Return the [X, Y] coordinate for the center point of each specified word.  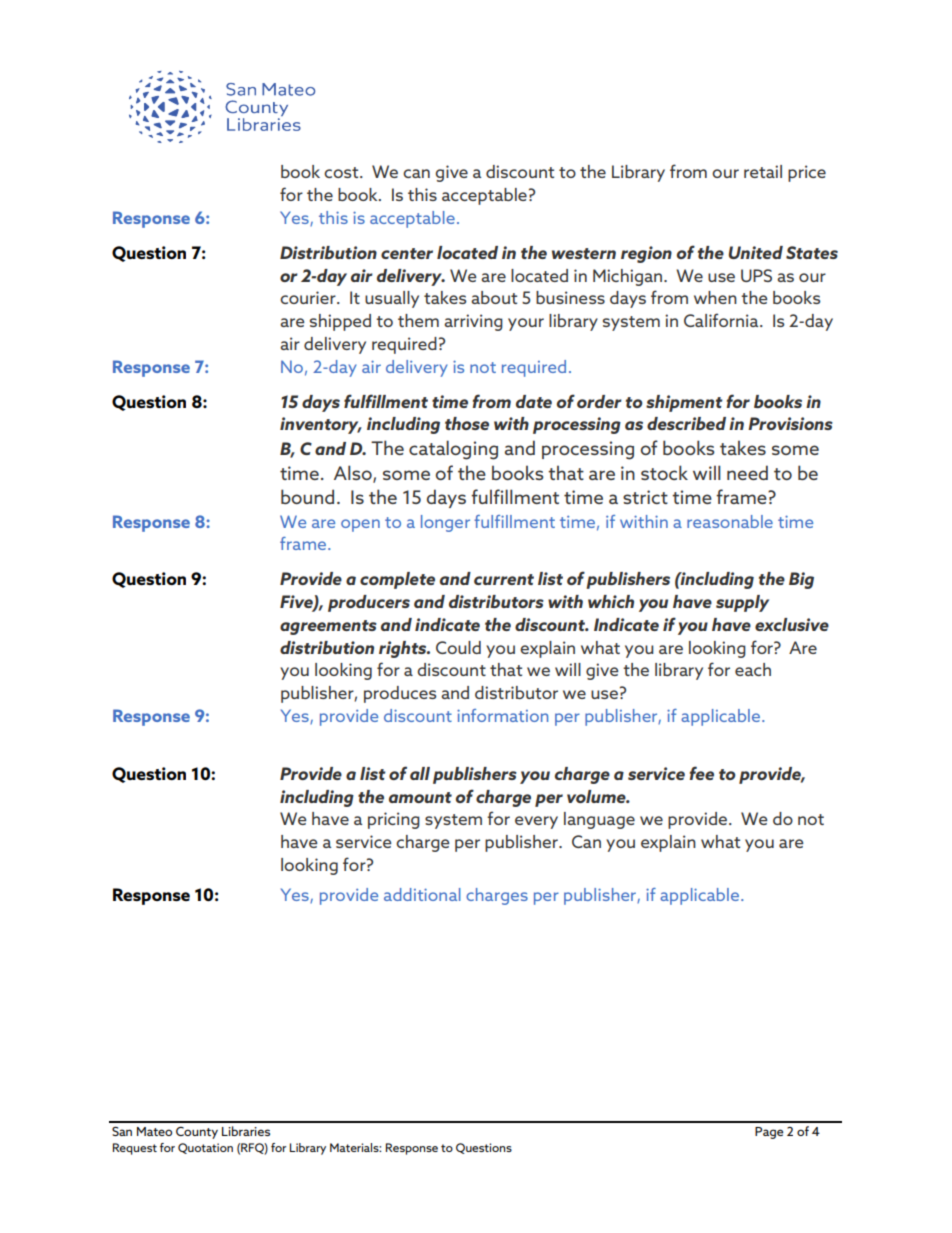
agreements [328, 627]
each [753, 669]
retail [763, 171]
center [407, 253]
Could [458, 647]
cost [342, 172]
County [197, 1133]
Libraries [246, 1131]
